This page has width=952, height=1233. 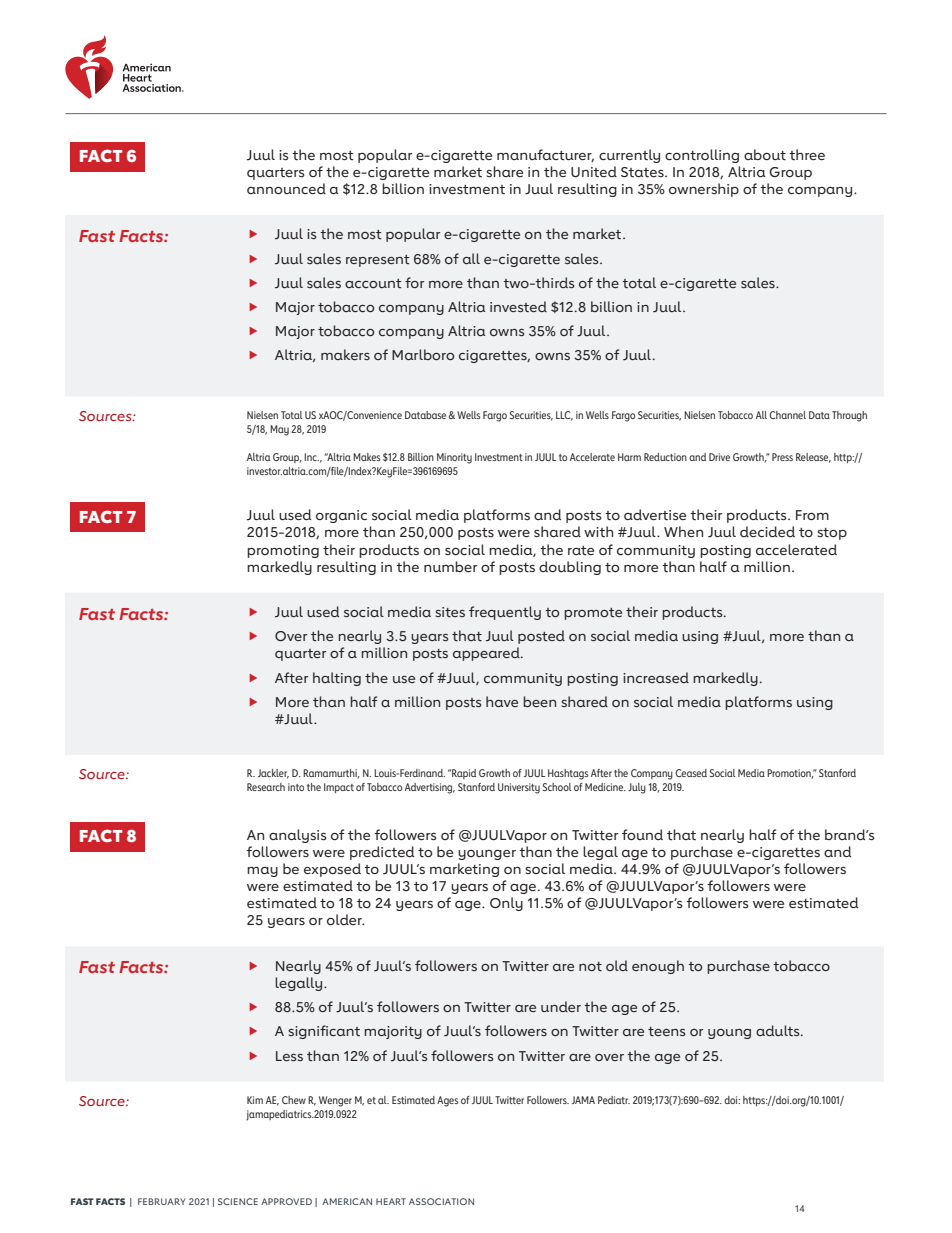 What do you see at coordinates (779, 1030) in the page?
I see `adults` at bounding box center [779, 1030].
